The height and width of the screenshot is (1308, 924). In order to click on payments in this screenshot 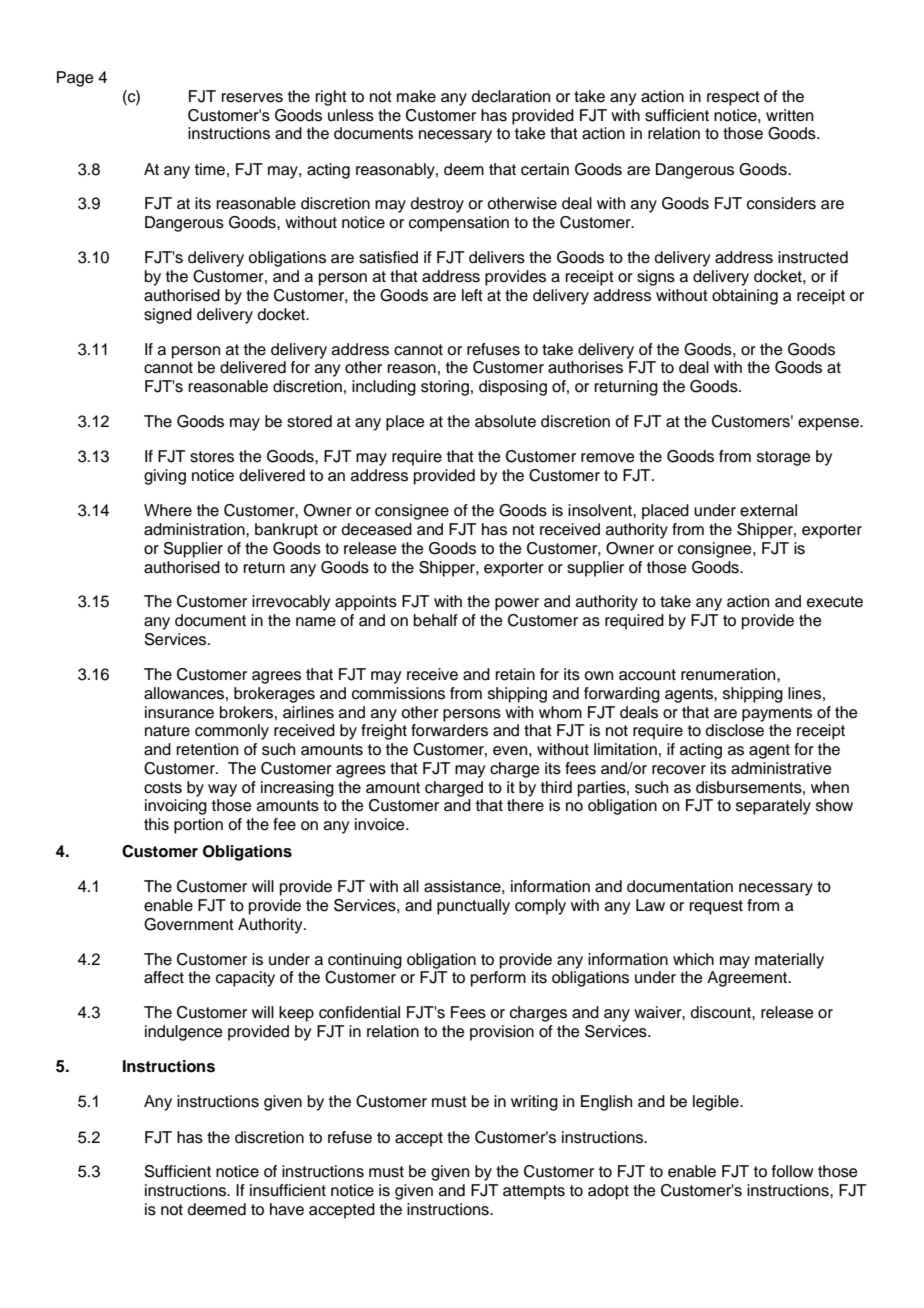, I will do `click(777, 714)`.
